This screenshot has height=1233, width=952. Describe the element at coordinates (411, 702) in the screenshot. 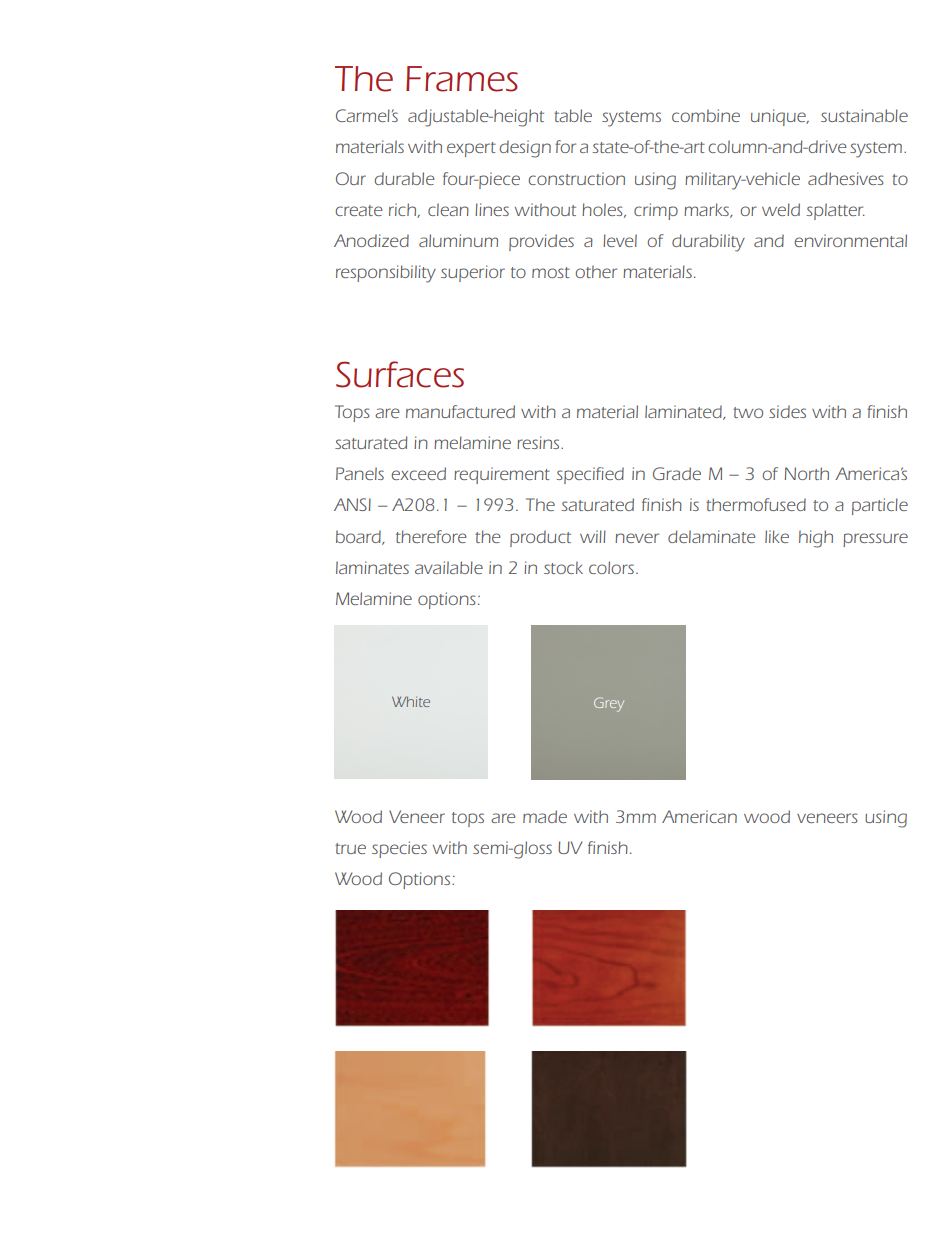

I see `White` at that location.
